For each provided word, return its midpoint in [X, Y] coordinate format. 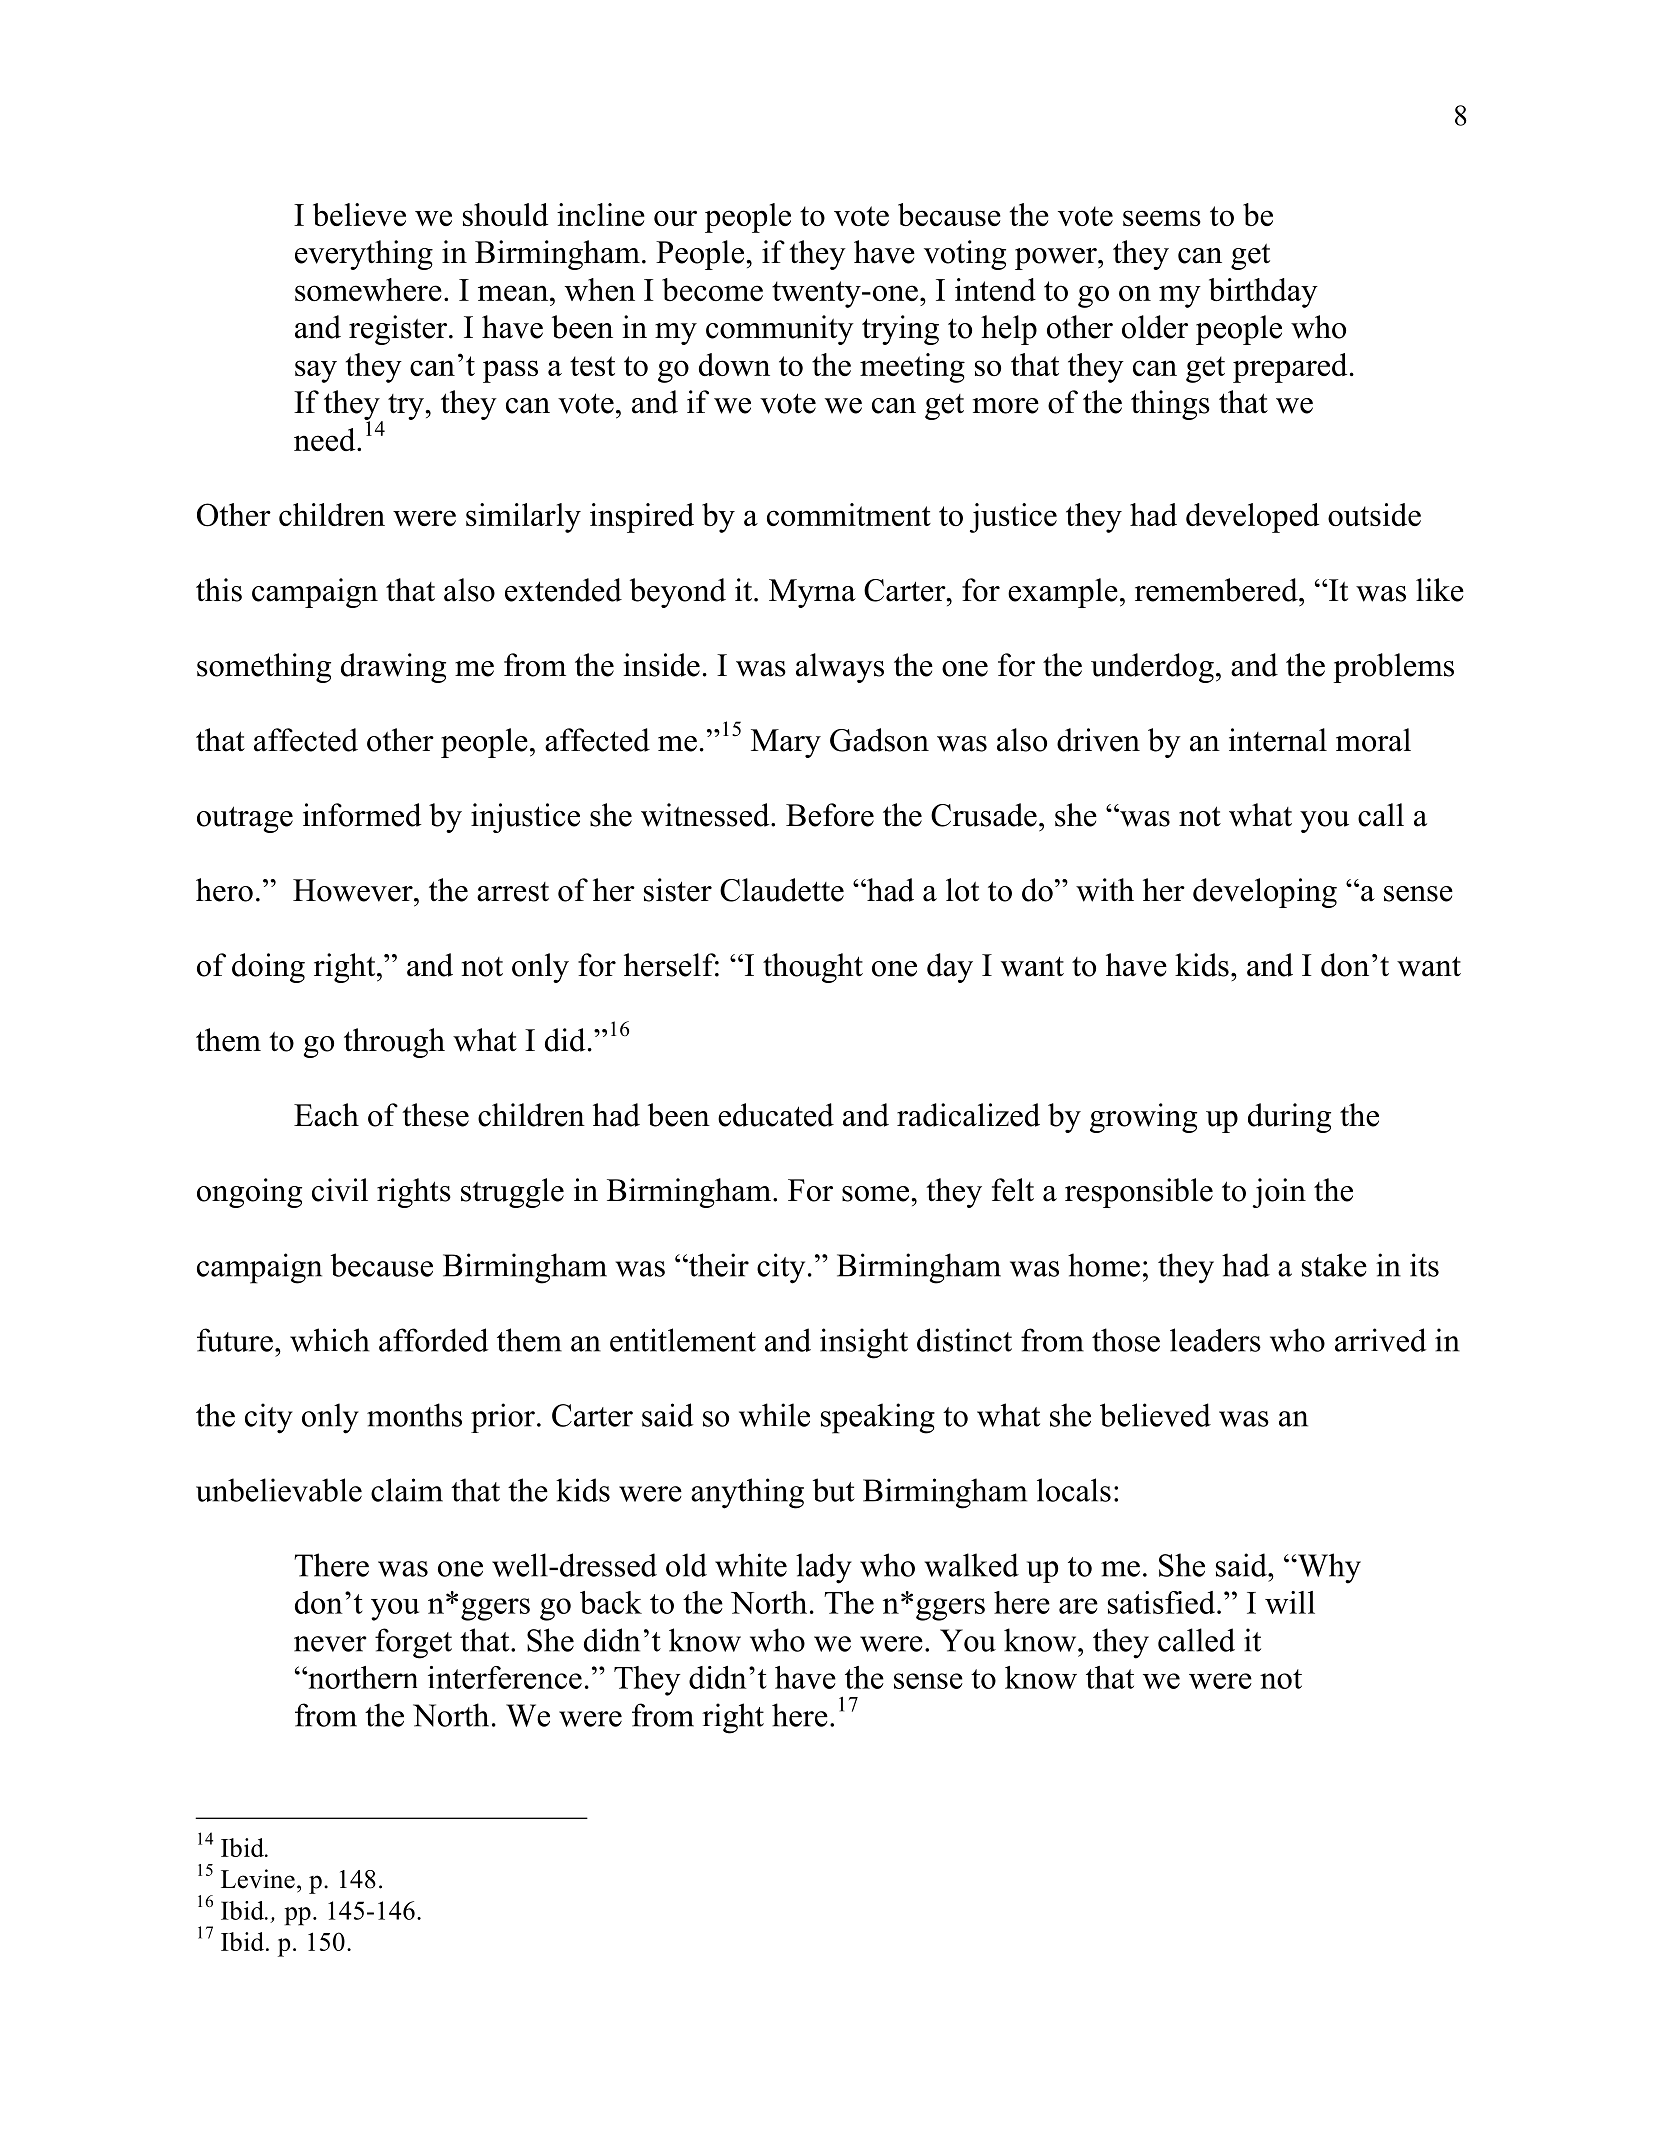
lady [824, 1568]
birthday [1263, 293]
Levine [258, 1879]
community [780, 330]
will [1290, 1602]
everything [364, 255]
